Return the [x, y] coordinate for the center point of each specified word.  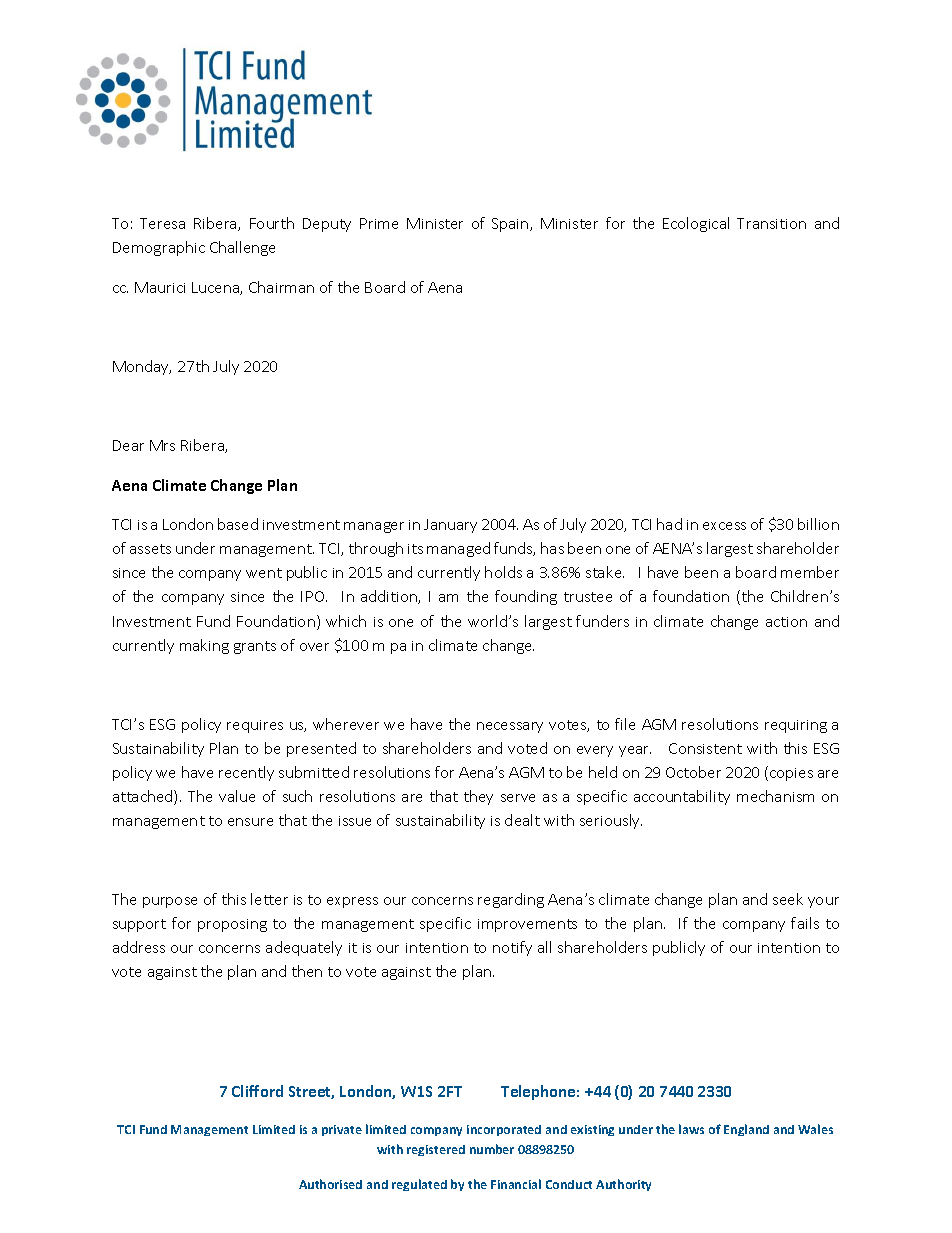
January [450, 526]
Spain [511, 225]
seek [788, 899]
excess [724, 526]
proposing [232, 925]
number [492, 1149]
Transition [771, 223]
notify [512, 948]
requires [255, 726]
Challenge [242, 248]
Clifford [257, 1091]
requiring [796, 726]
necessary [510, 727]
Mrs [162, 445]
